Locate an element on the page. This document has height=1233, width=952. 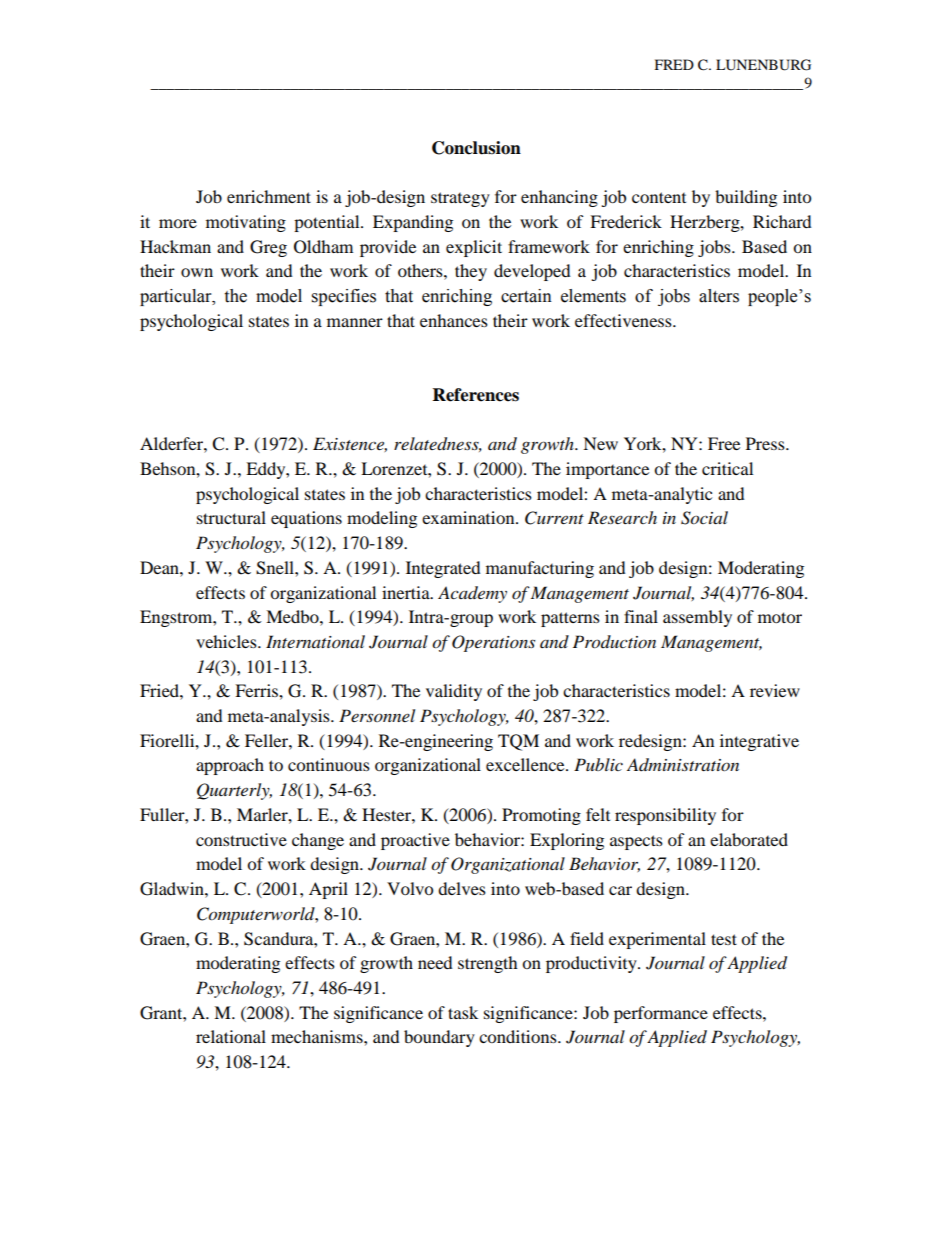
relational is located at coordinates (231, 1036).
